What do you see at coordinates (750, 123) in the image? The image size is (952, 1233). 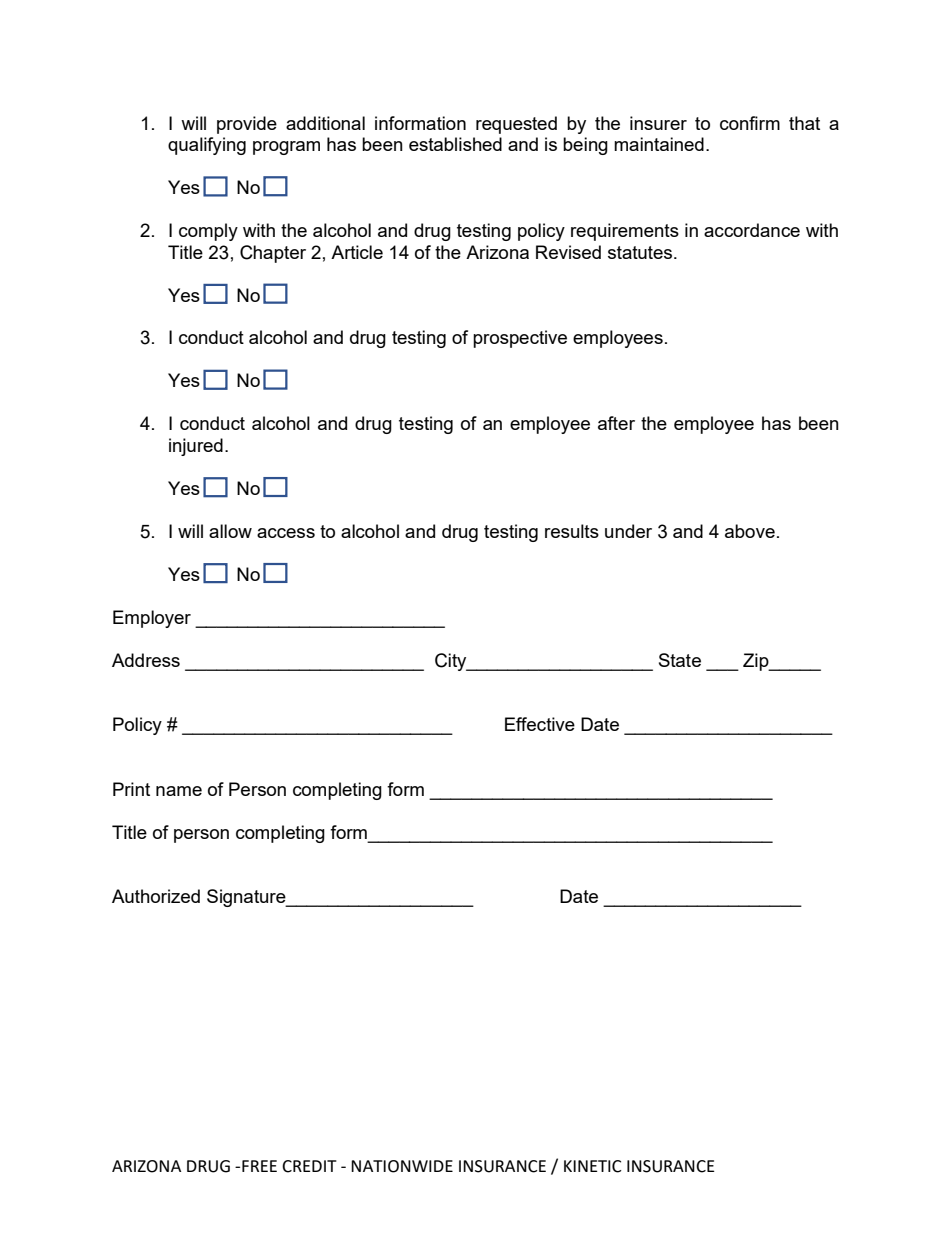 I see `confirm` at bounding box center [750, 123].
